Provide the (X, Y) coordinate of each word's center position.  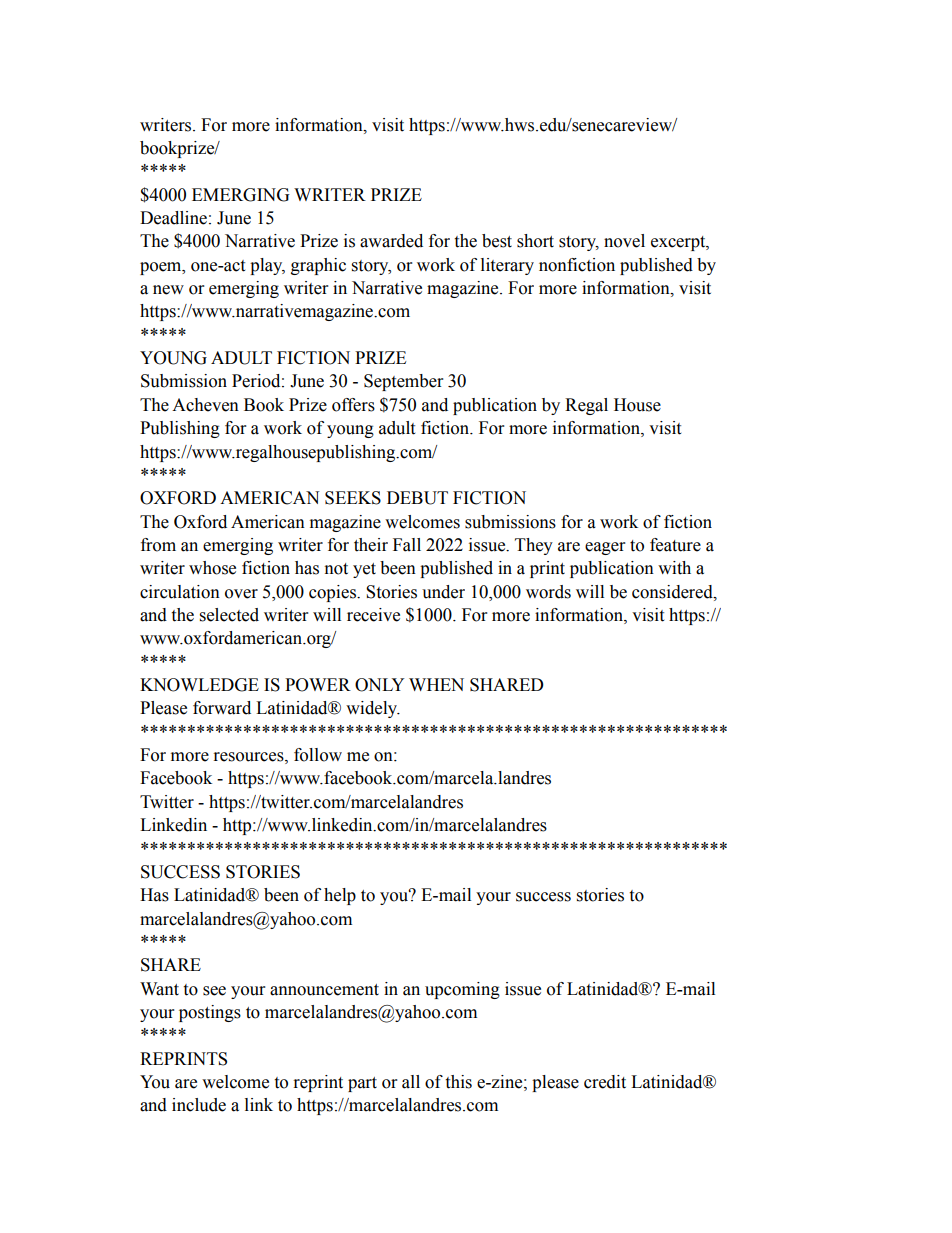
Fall (407, 545)
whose (212, 568)
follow (318, 755)
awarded (391, 241)
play (267, 266)
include (199, 1105)
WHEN (436, 684)
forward (222, 708)
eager (605, 548)
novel (624, 241)
